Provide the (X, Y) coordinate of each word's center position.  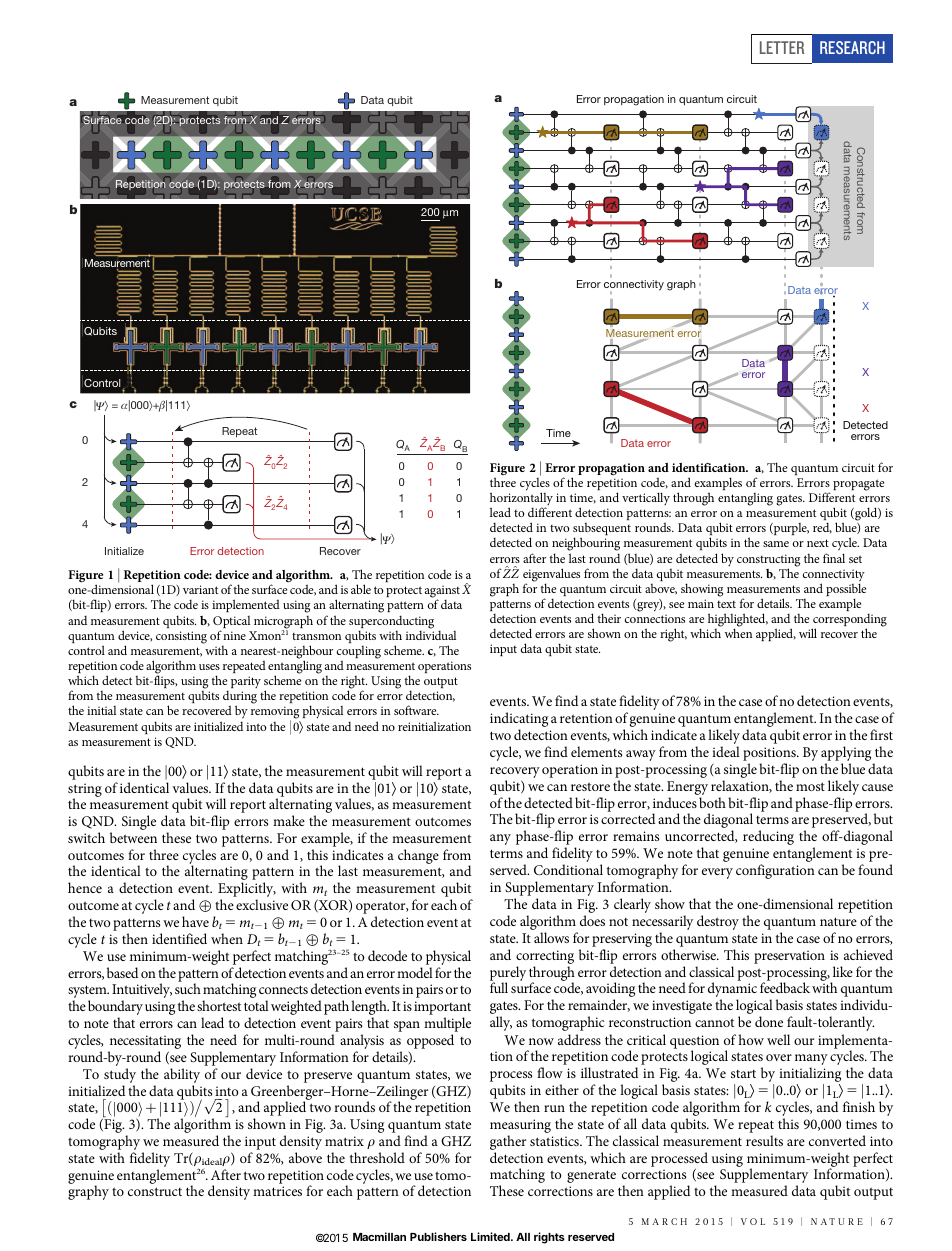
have (195, 921)
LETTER (782, 47)
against (442, 593)
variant (200, 589)
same (776, 544)
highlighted (738, 621)
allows (551, 937)
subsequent (602, 530)
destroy (718, 922)
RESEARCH (852, 47)
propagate (858, 485)
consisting (181, 637)
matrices (277, 1191)
